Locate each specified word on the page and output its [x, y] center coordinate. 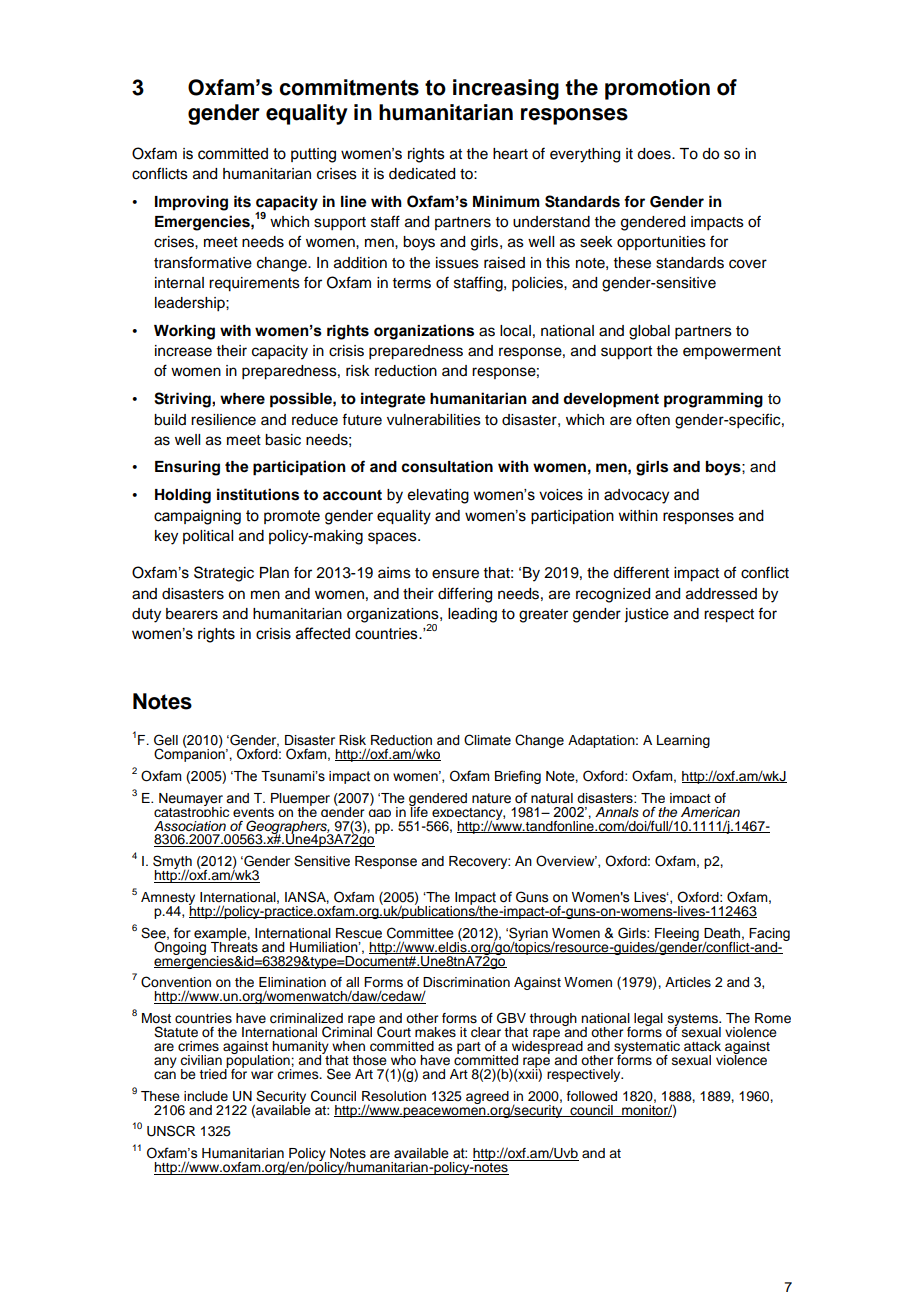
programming [713, 400]
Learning [683, 741]
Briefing [518, 777]
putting [313, 155]
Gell [166, 740]
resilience [223, 420]
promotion [657, 89]
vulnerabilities [434, 420]
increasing [506, 89]
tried [213, 1073]
